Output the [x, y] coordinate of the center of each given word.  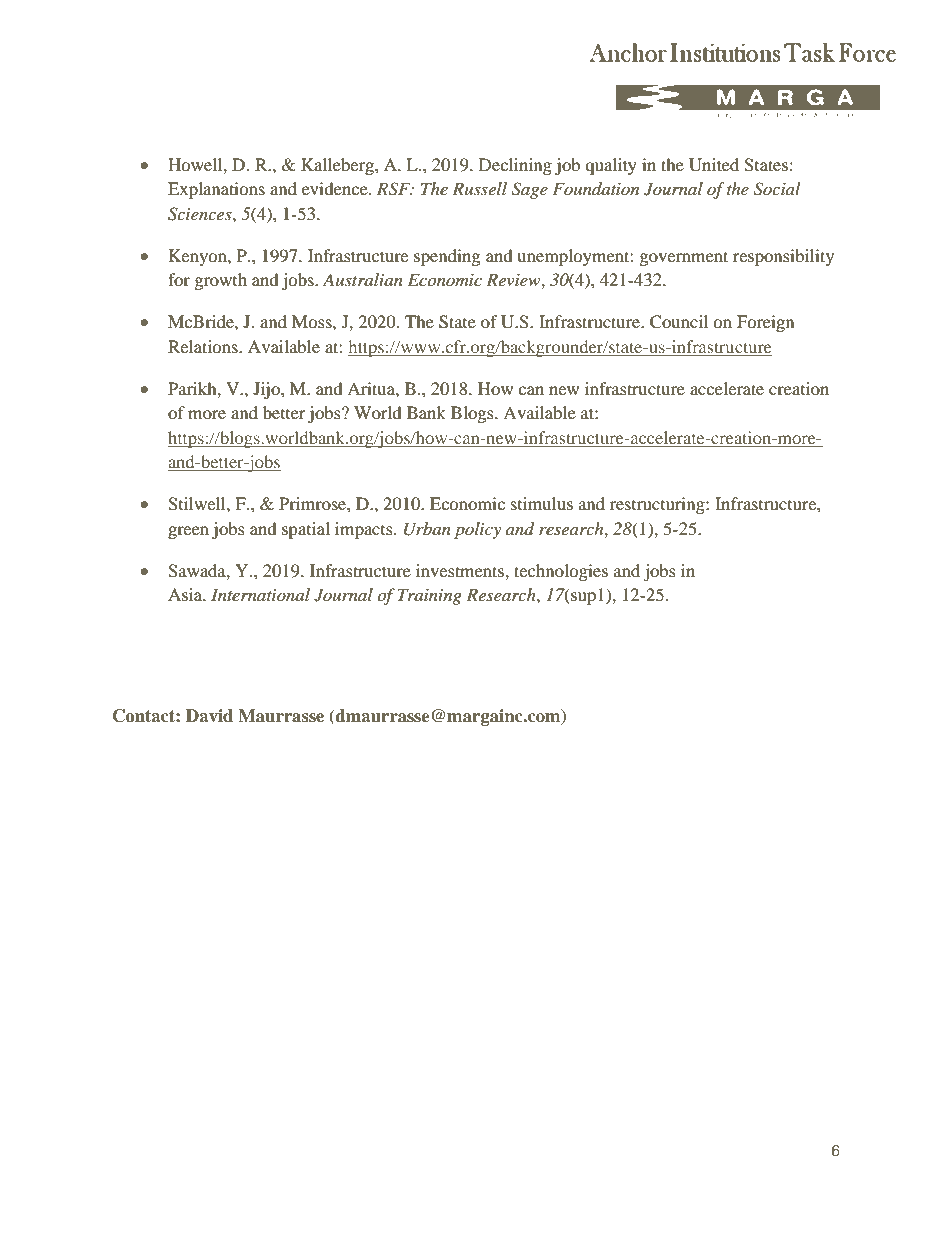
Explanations [216, 190]
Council [679, 322]
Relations [204, 346]
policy [477, 530]
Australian [363, 279]
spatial [306, 530]
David [209, 715]
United [714, 165]
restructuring [658, 505]
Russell [479, 188]
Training [430, 596]
